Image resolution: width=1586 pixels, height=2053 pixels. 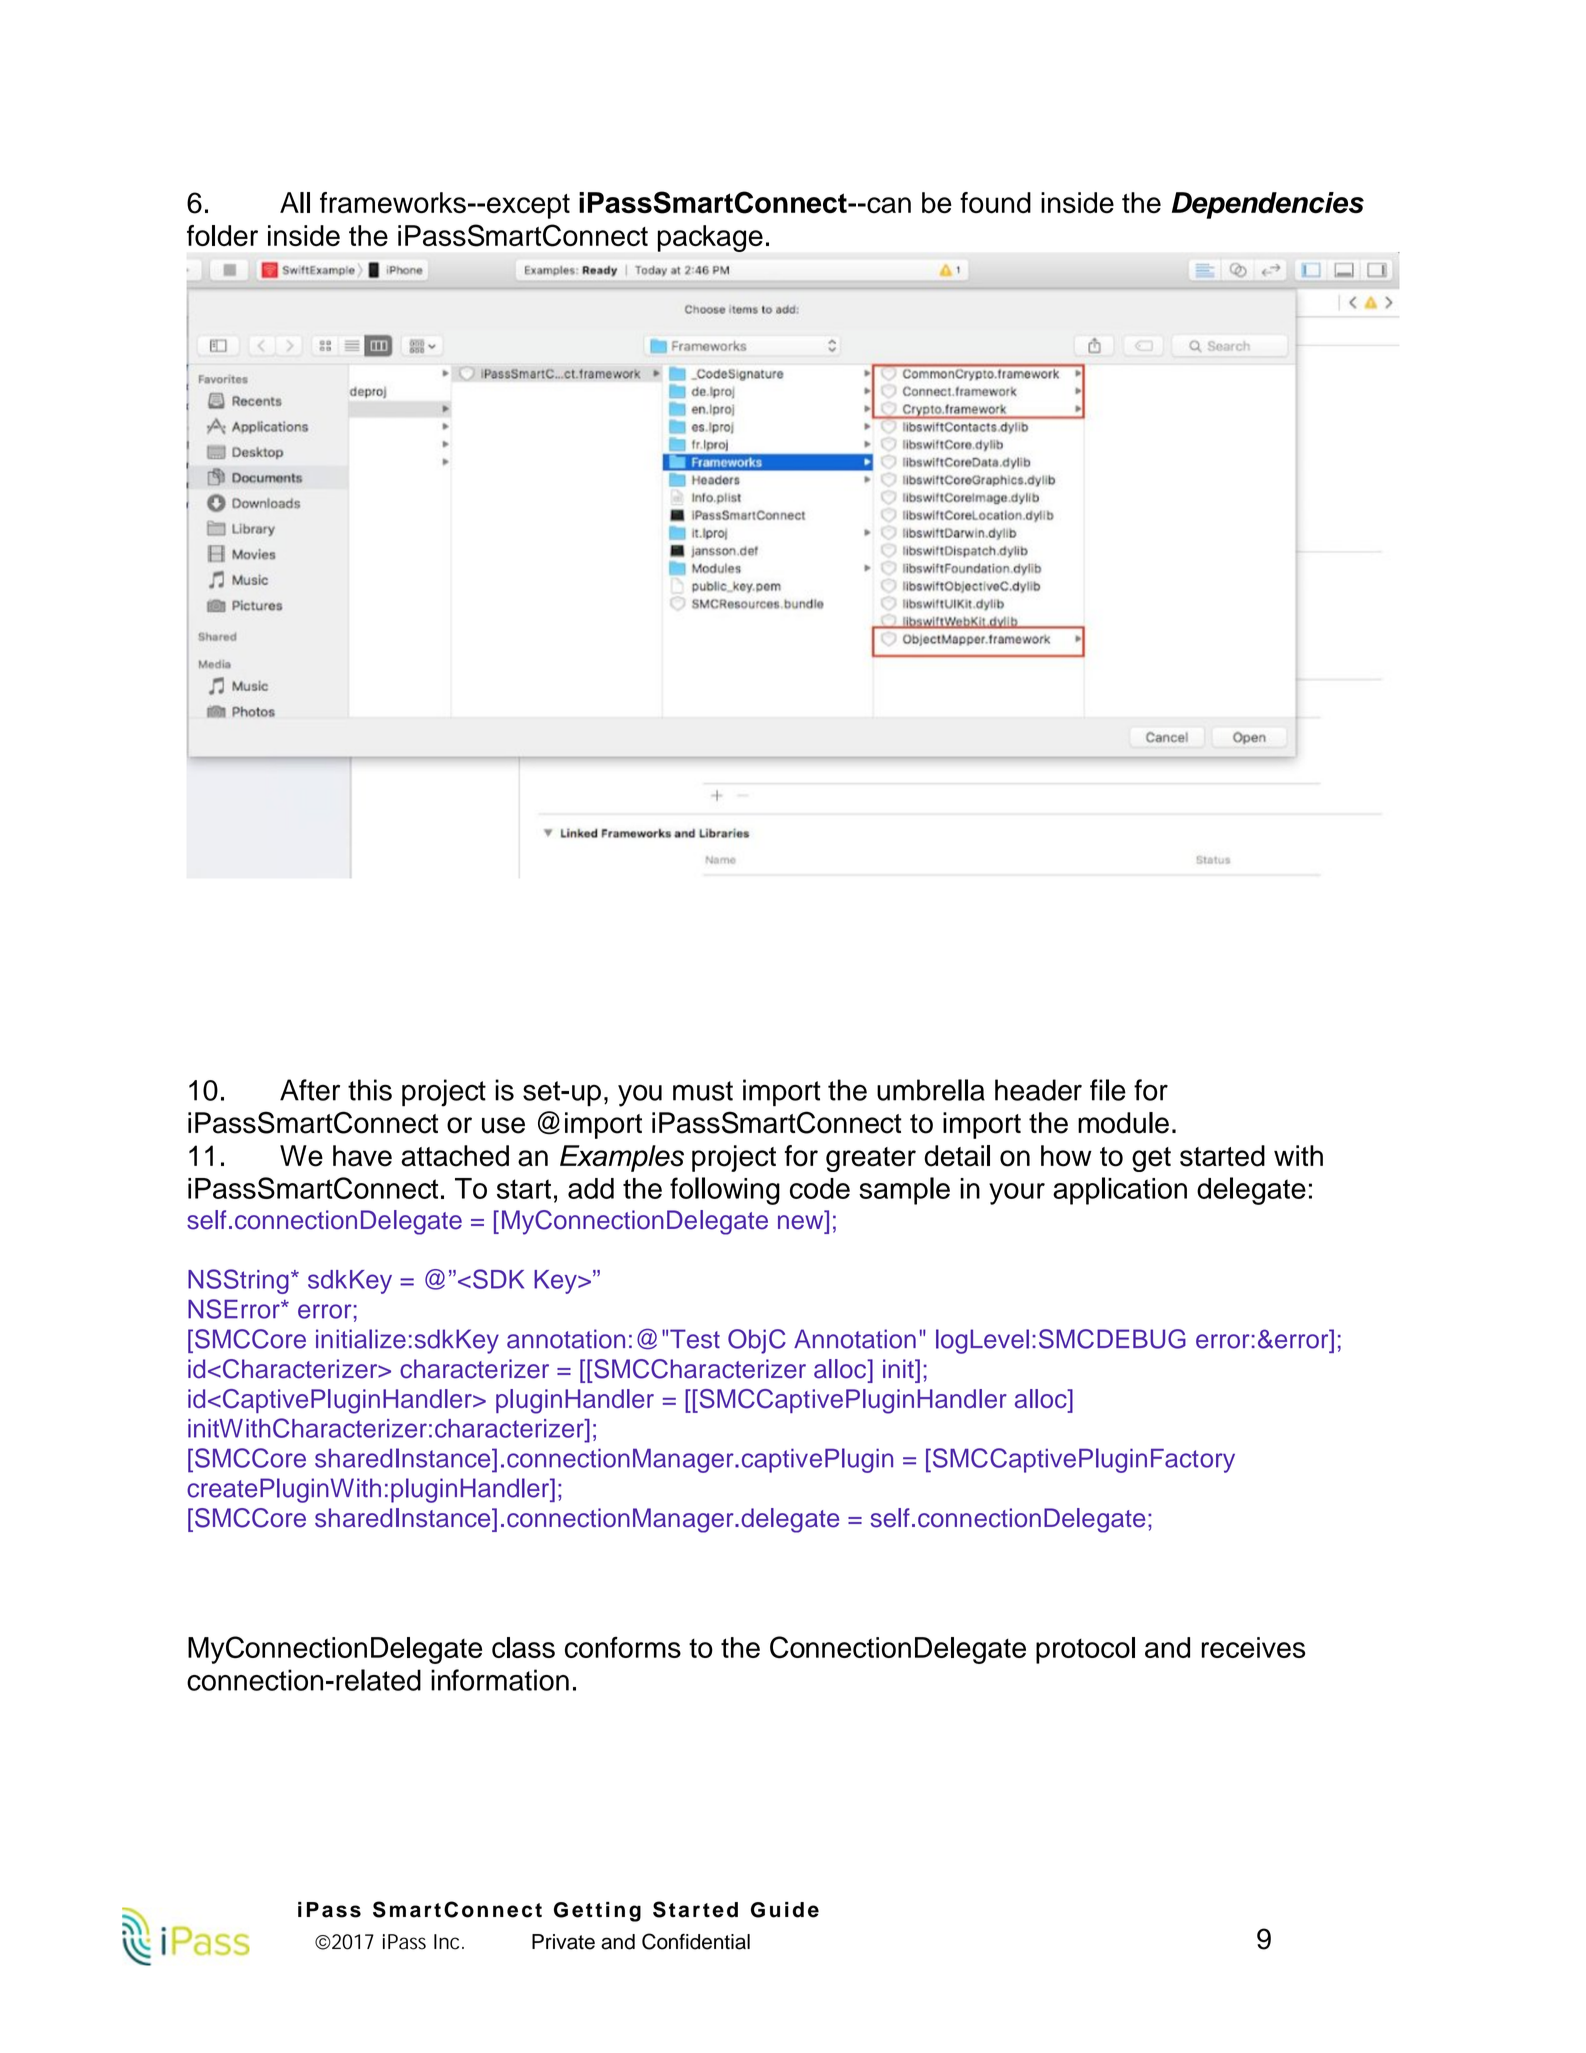 I want to click on this, so click(x=370, y=1090).
